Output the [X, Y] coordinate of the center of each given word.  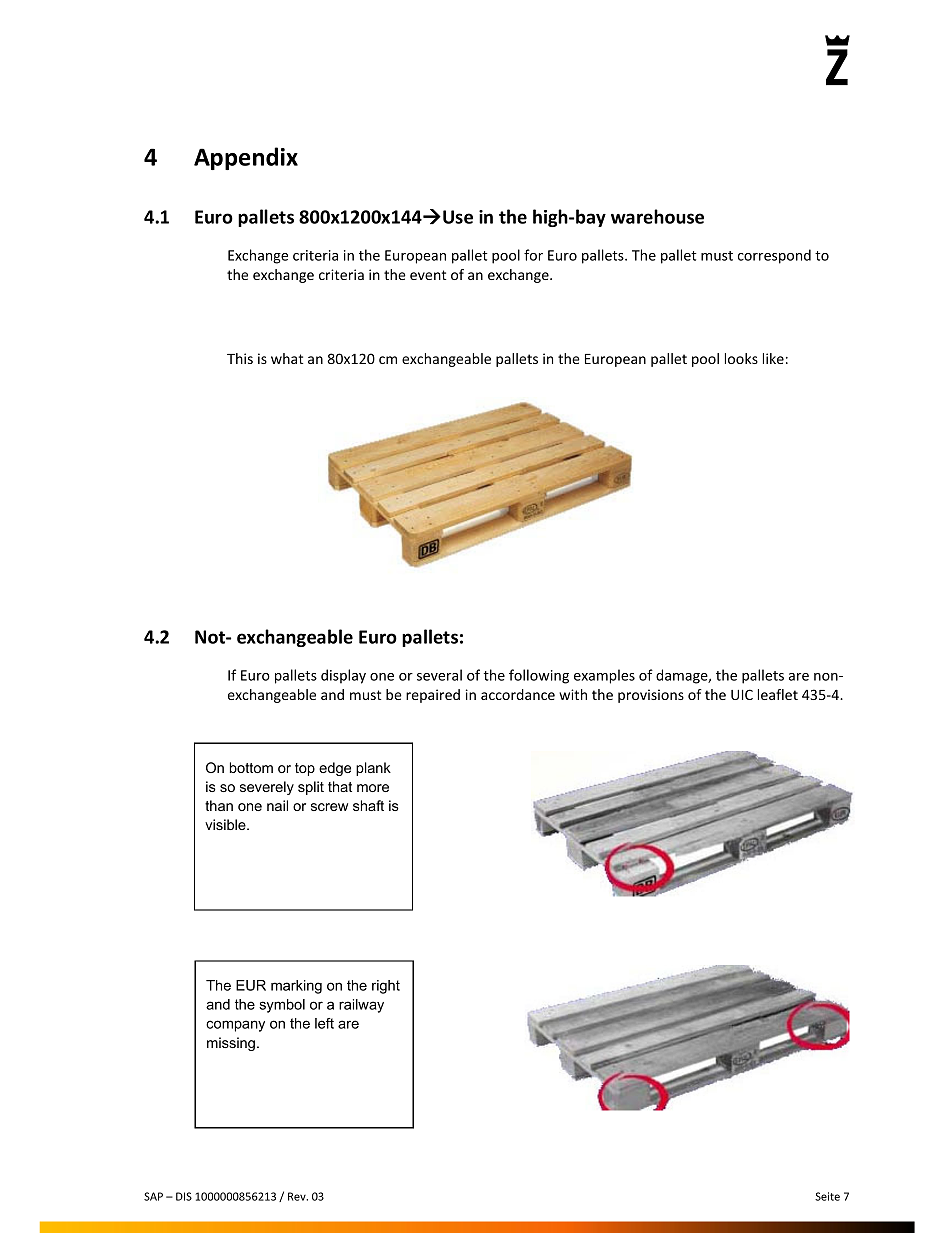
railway [361, 1006]
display [343, 676]
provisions [651, 696]
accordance [518, 694]
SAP [153, 1196]
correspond [774, 256]
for [533, 255]
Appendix [246, 158]
